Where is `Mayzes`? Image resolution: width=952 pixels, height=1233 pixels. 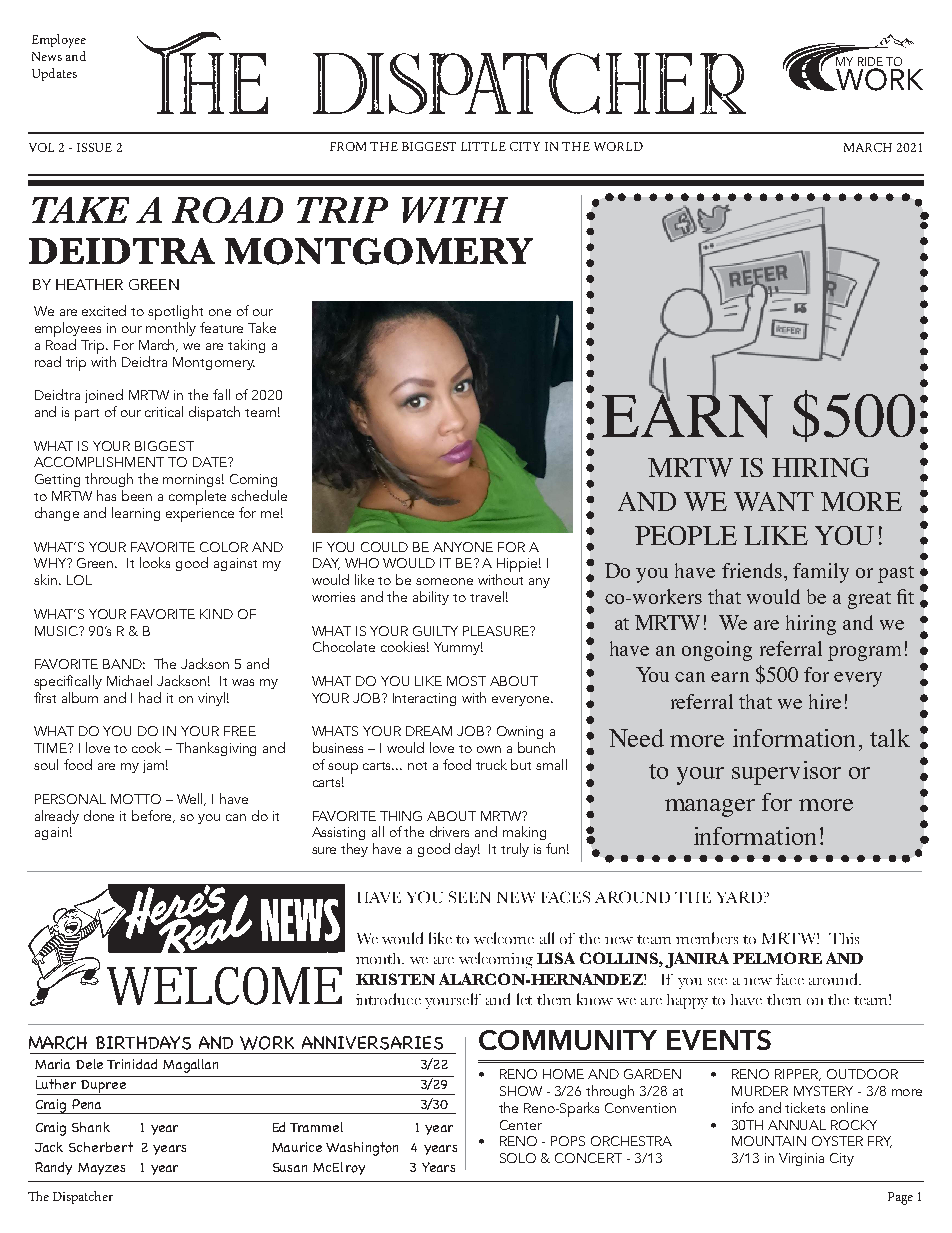 Mayzes is located at coordinates (101, 1169).
